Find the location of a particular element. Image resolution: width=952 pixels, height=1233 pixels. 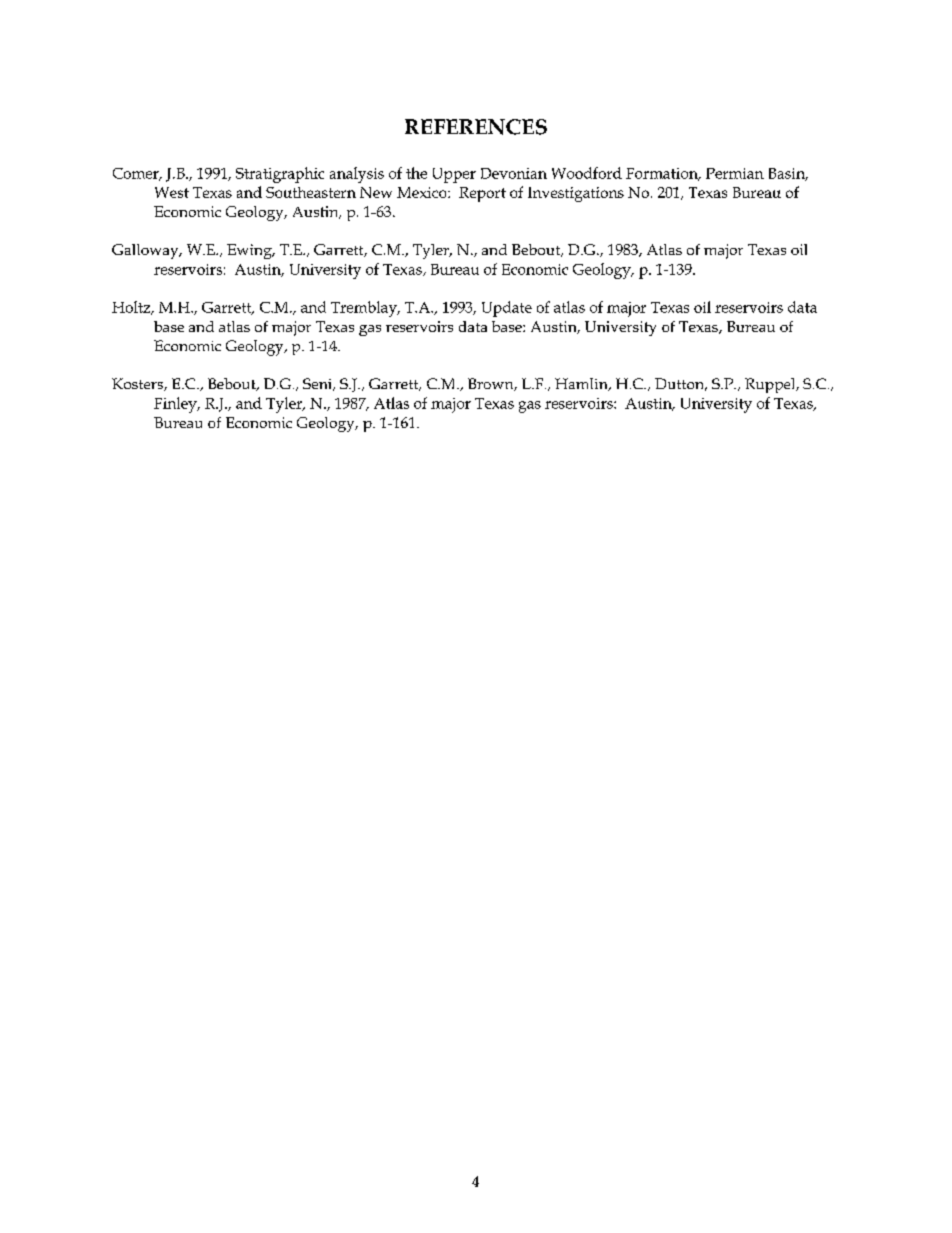

Investigations is located at coordinates (576, 194).
